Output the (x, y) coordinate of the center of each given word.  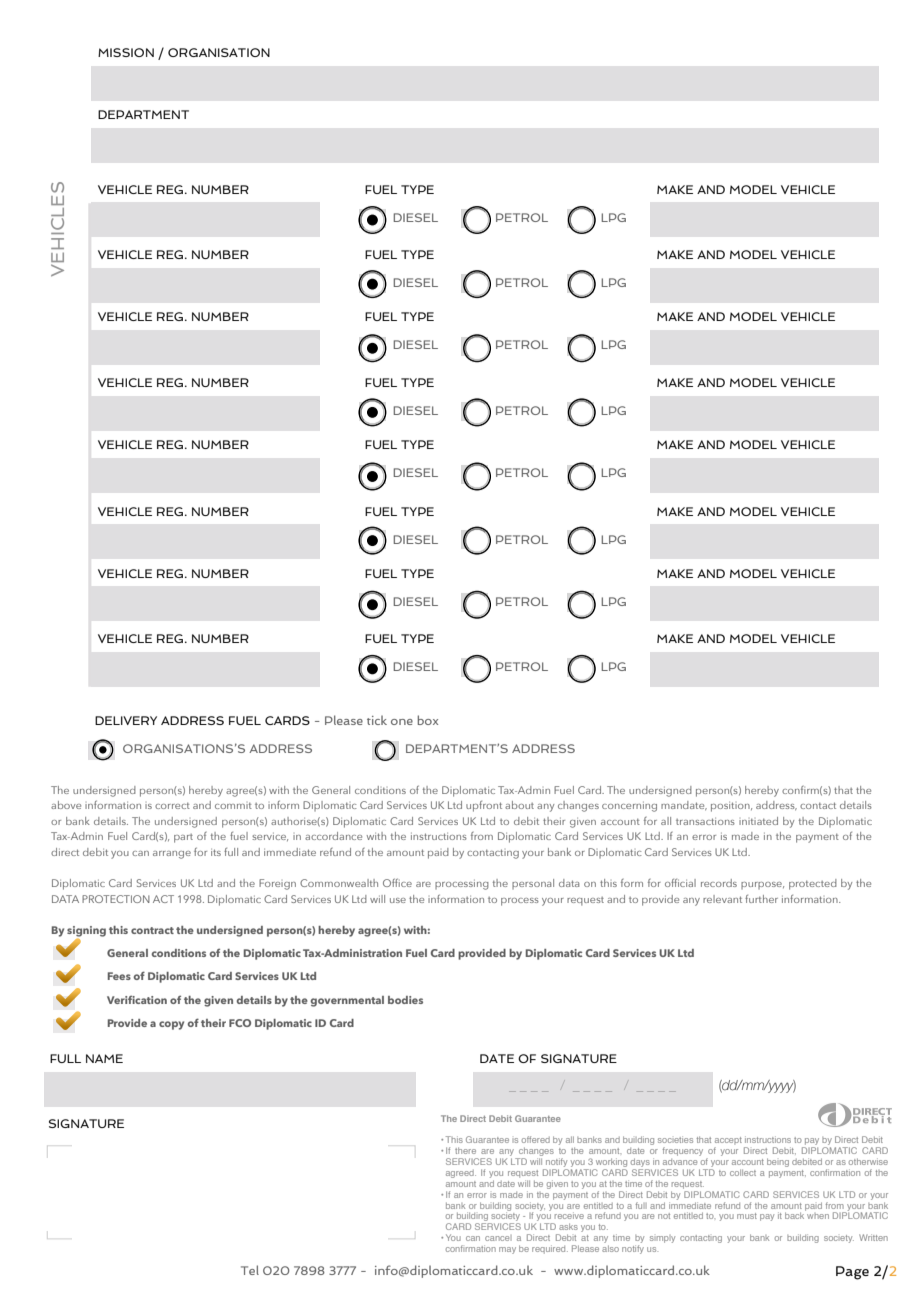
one (402, 722)
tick (377, 720)
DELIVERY (126, 720)
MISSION (126, 52)
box (427, 720)
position (731, 807)
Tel (250, 1270)
